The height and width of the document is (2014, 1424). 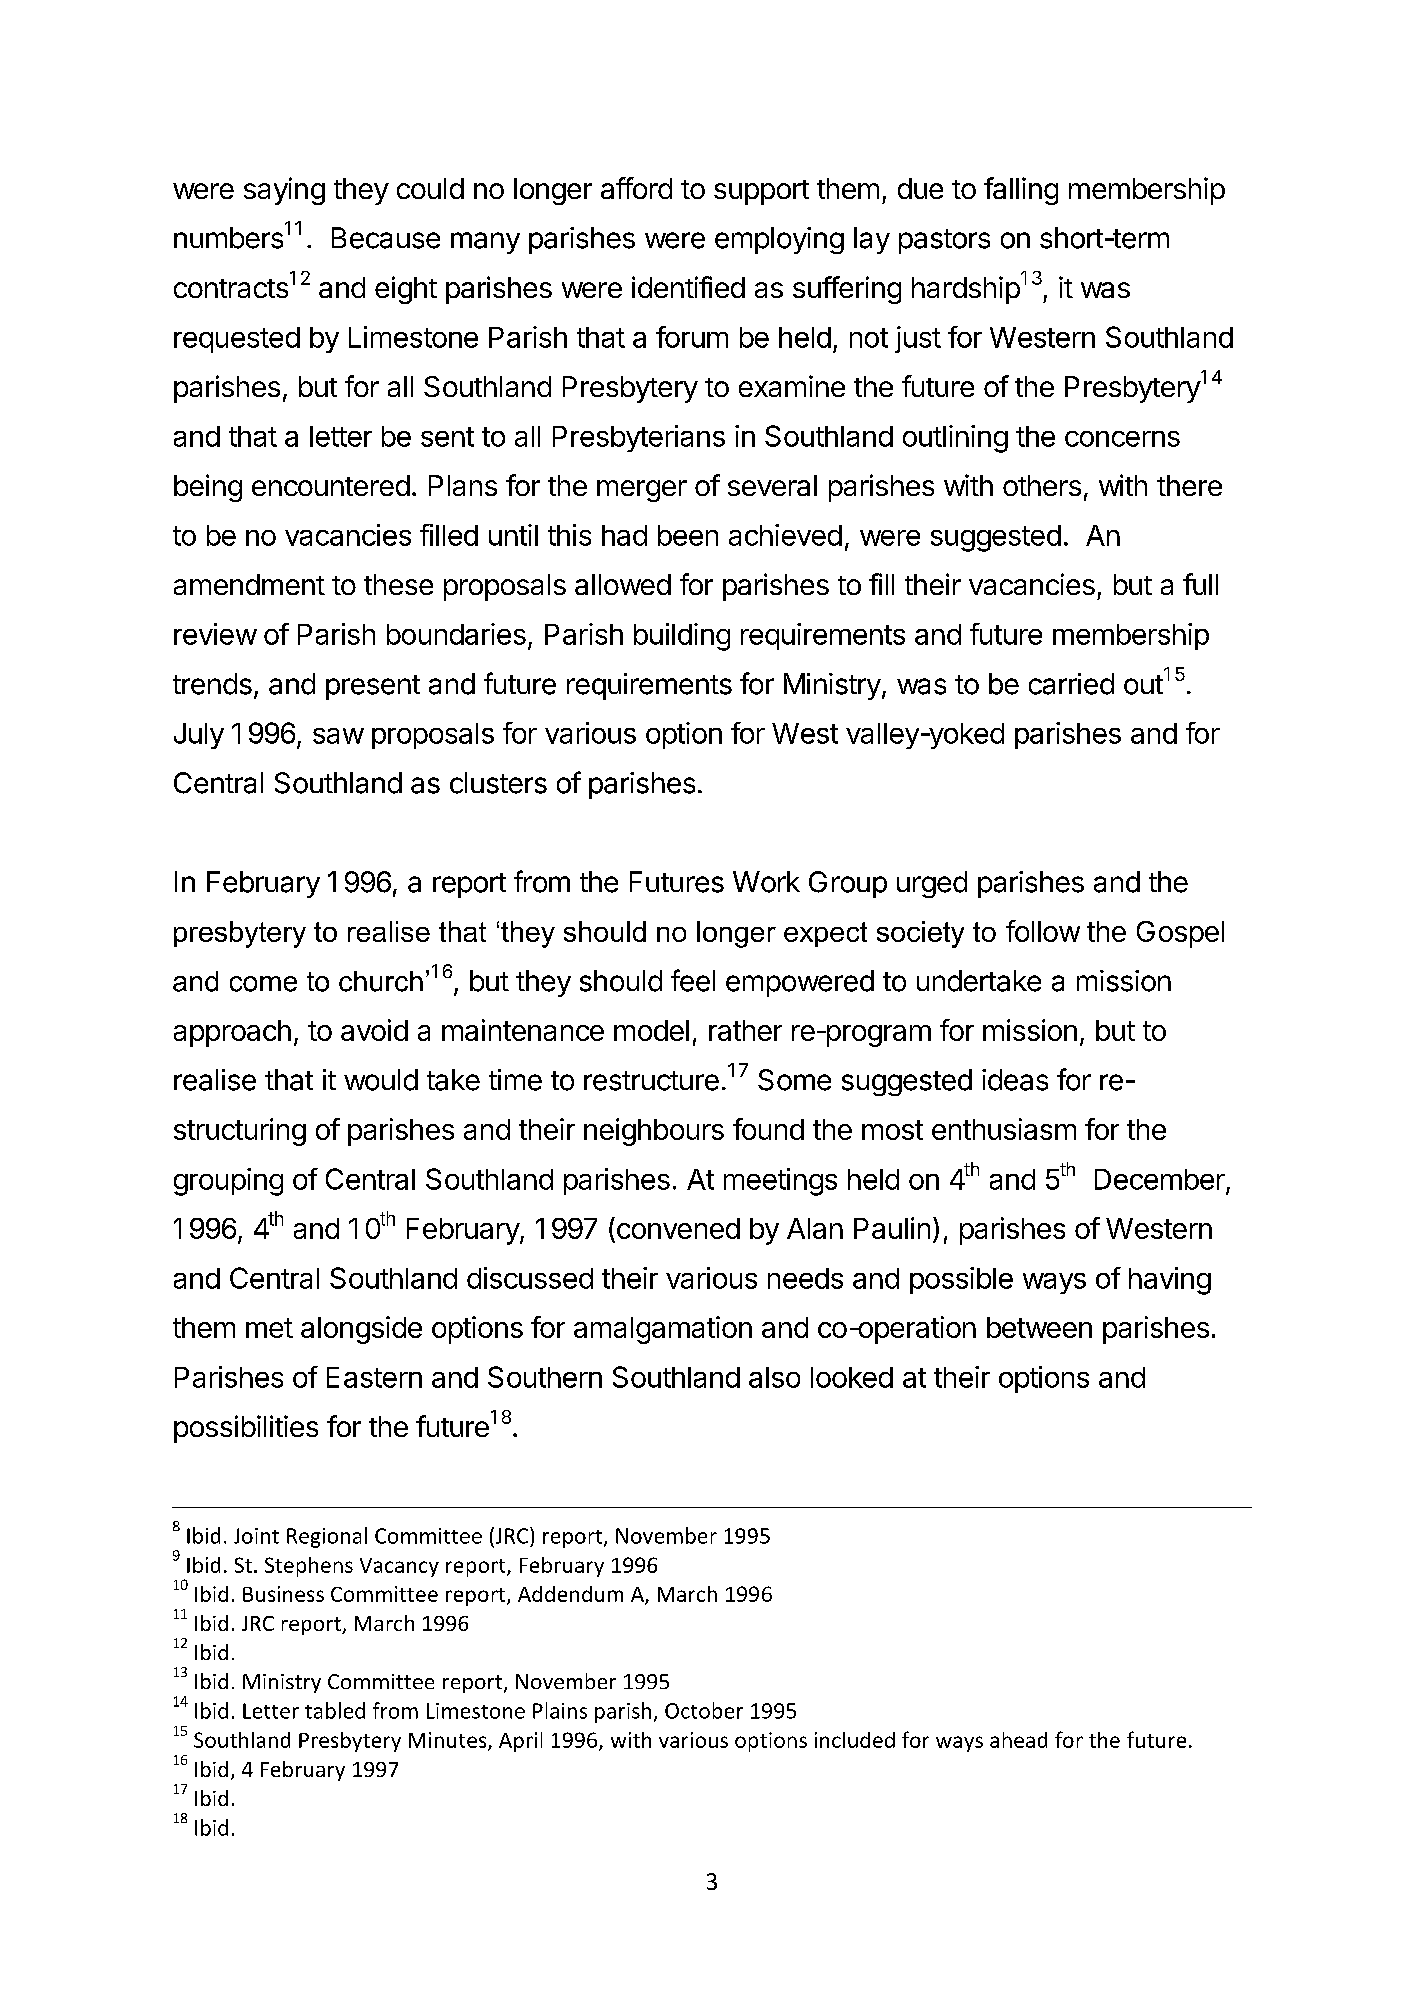 I want to click on saying, so click(x=284, y=191).
